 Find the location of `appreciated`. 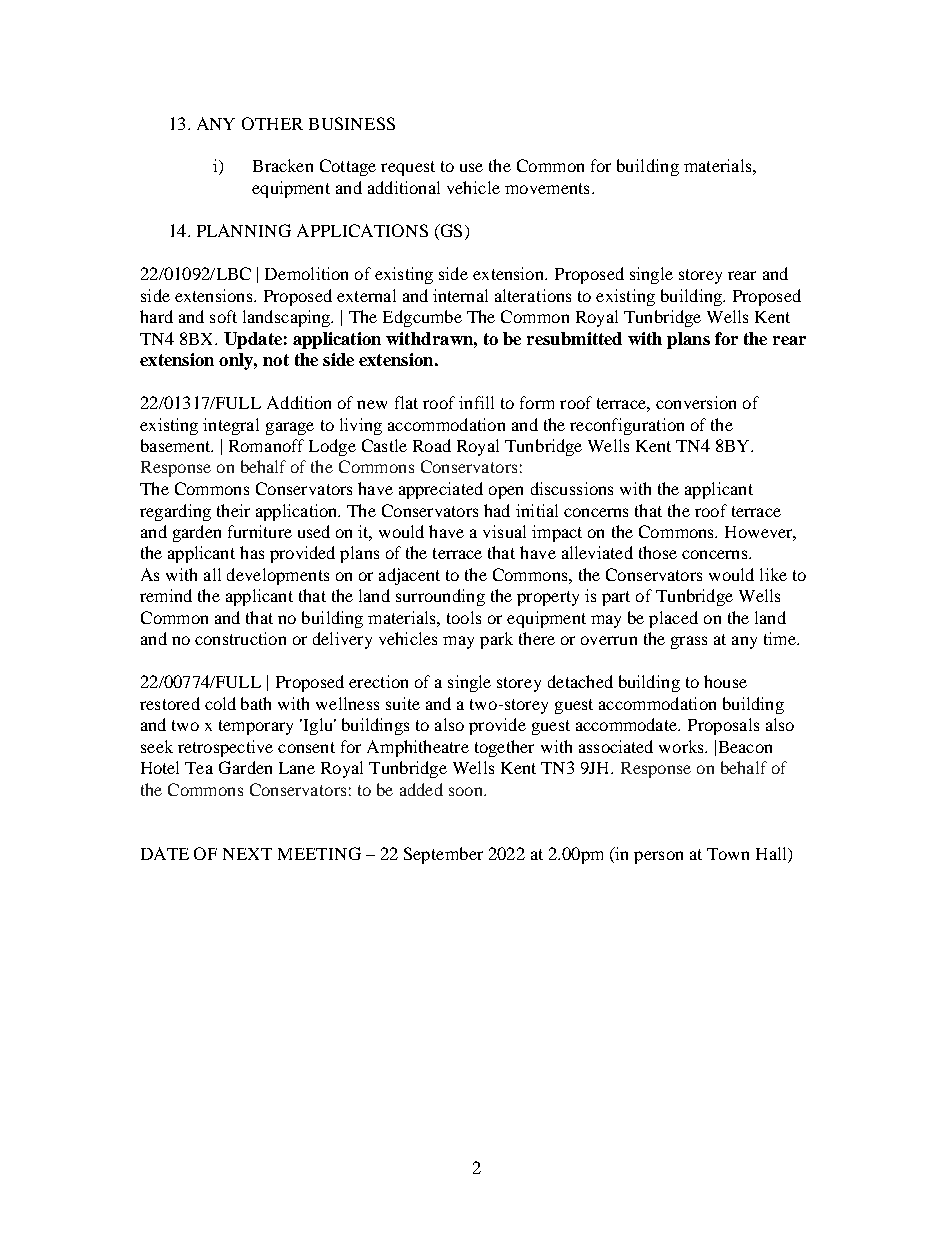

appreciated is located at coordinates (441, 490).
